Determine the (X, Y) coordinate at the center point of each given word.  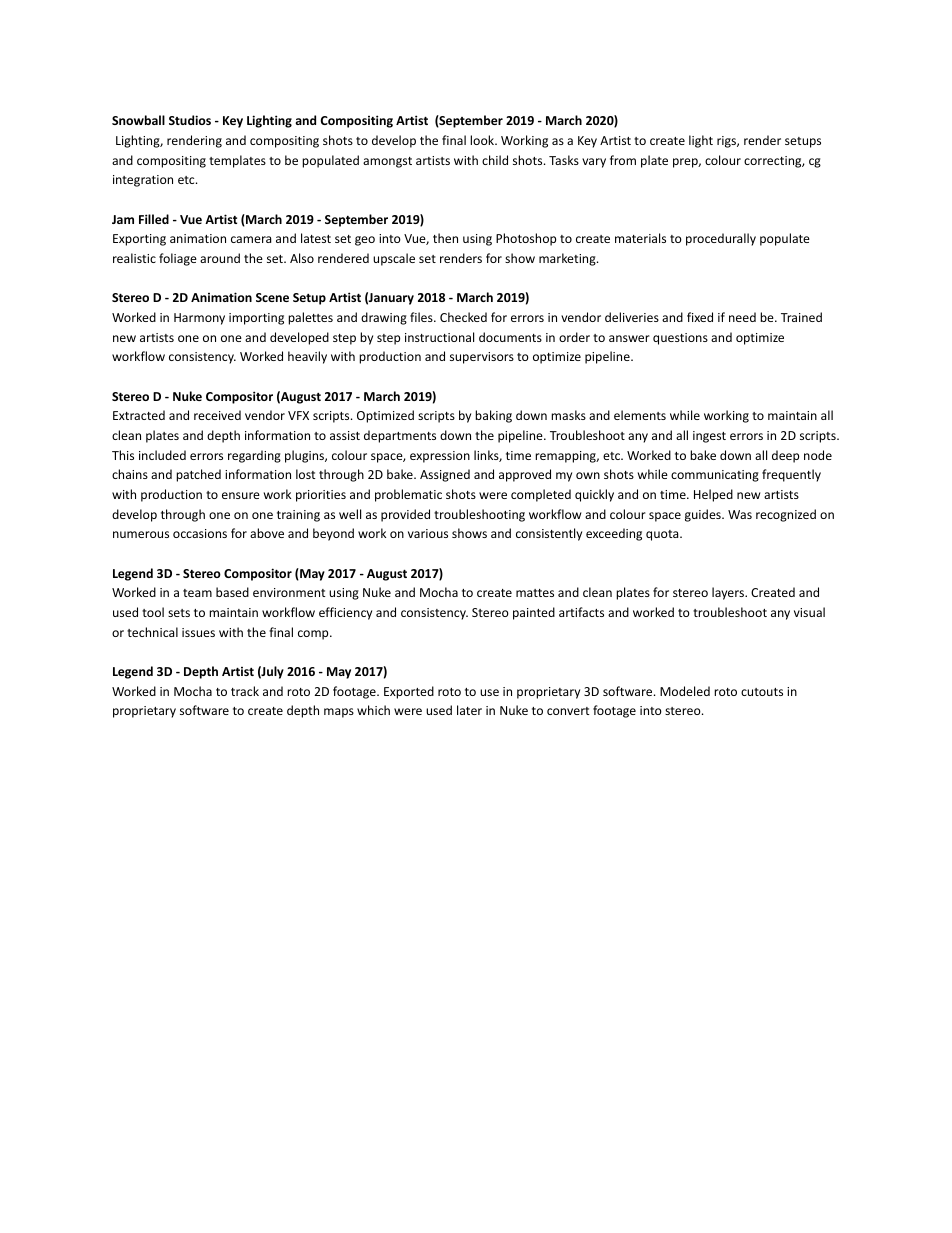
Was (740, 514)
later (469, 710)
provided (405, 515)
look (483, 140)
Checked (463, 317)
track (245, 691)
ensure (241, 495)
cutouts (762, 692)
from (623, 160)
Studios (190, 120)
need (742, 317)
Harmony (199, 319)
